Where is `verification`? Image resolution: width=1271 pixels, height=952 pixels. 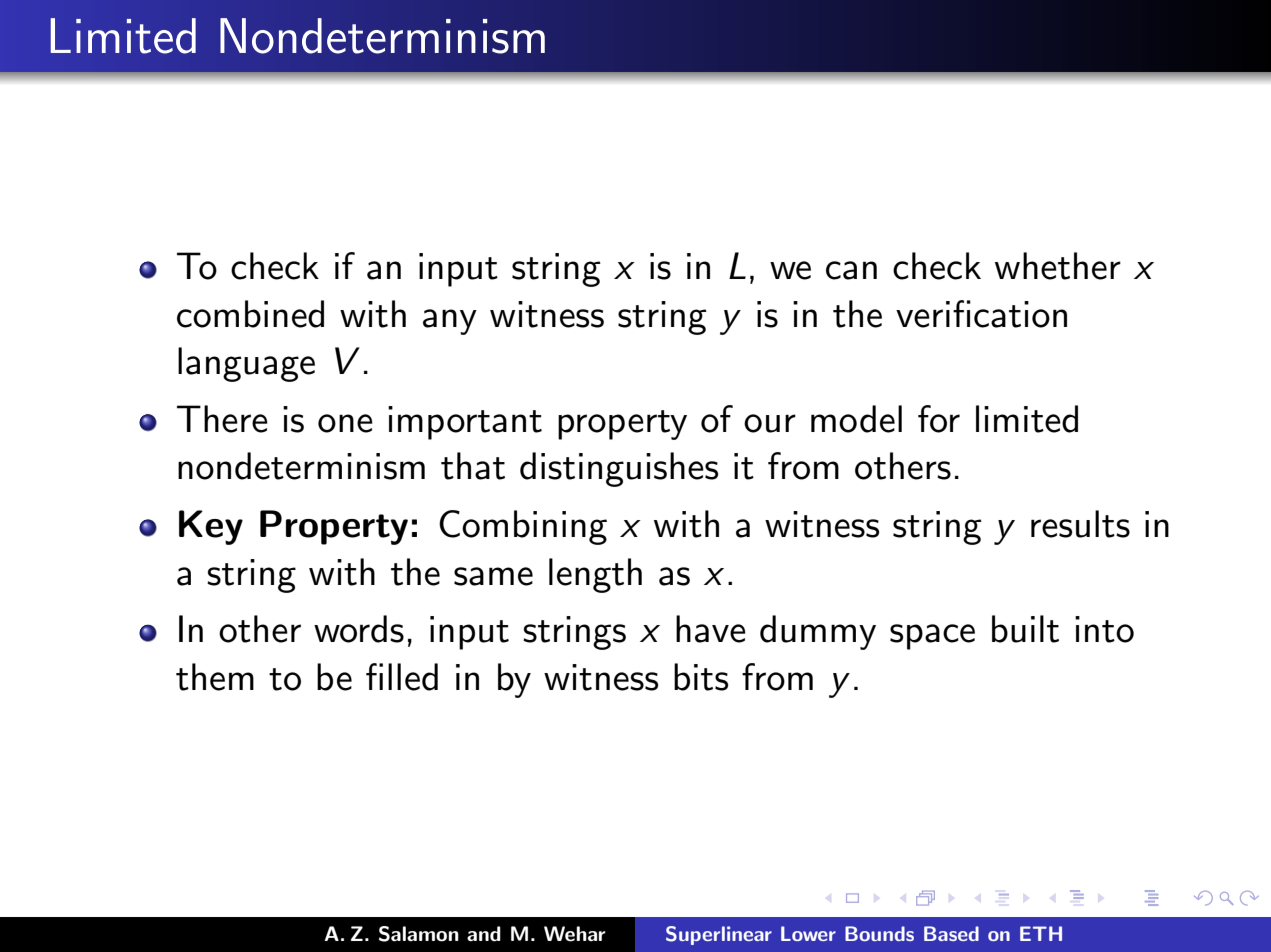
verification is located at coordinates (981, 314).
